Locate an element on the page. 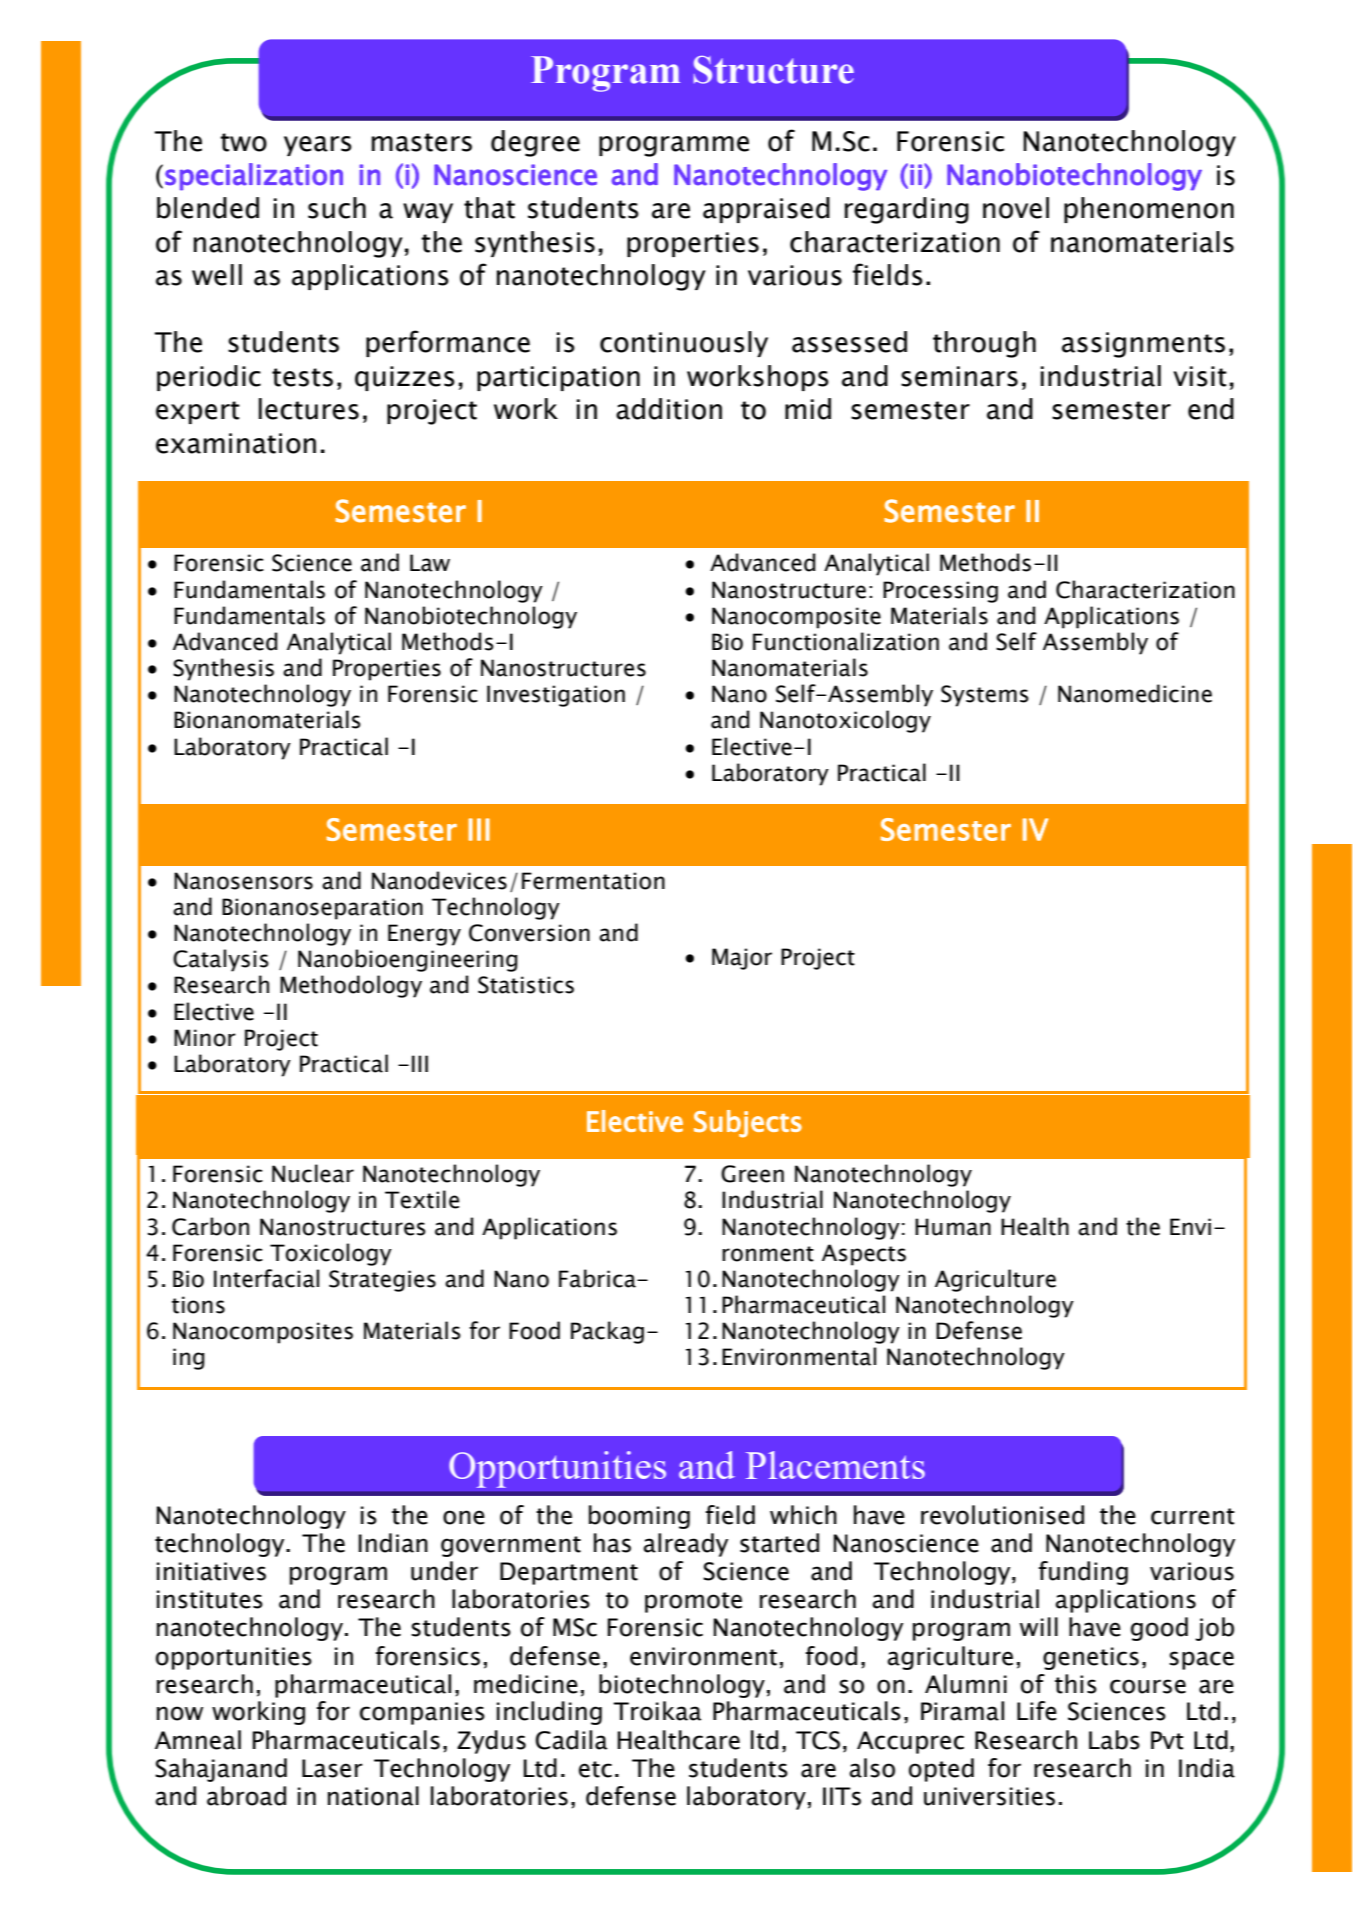 The image size is (1353, 1913). Human is located at coordinates (953, 1227).
